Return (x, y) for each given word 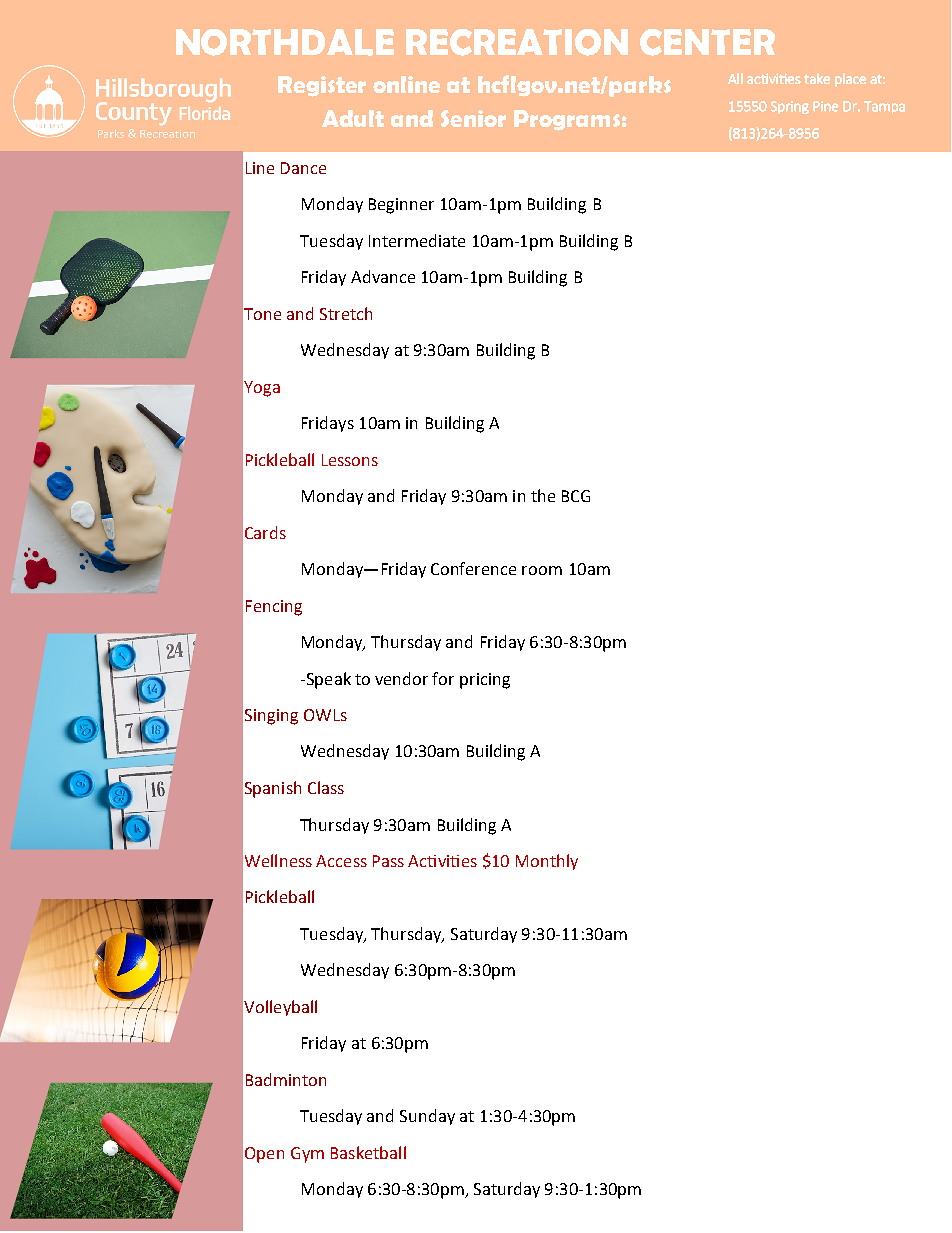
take (817, 78)
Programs (567, 120)
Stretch (346, 313)
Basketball (368, 1152)
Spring (790, 107)
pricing (485, 681)
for (443, 678)
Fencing (274, 608)
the (543, 495)
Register (322, 86)
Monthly (547, 862)
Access (341, 861)
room (542, 570)
